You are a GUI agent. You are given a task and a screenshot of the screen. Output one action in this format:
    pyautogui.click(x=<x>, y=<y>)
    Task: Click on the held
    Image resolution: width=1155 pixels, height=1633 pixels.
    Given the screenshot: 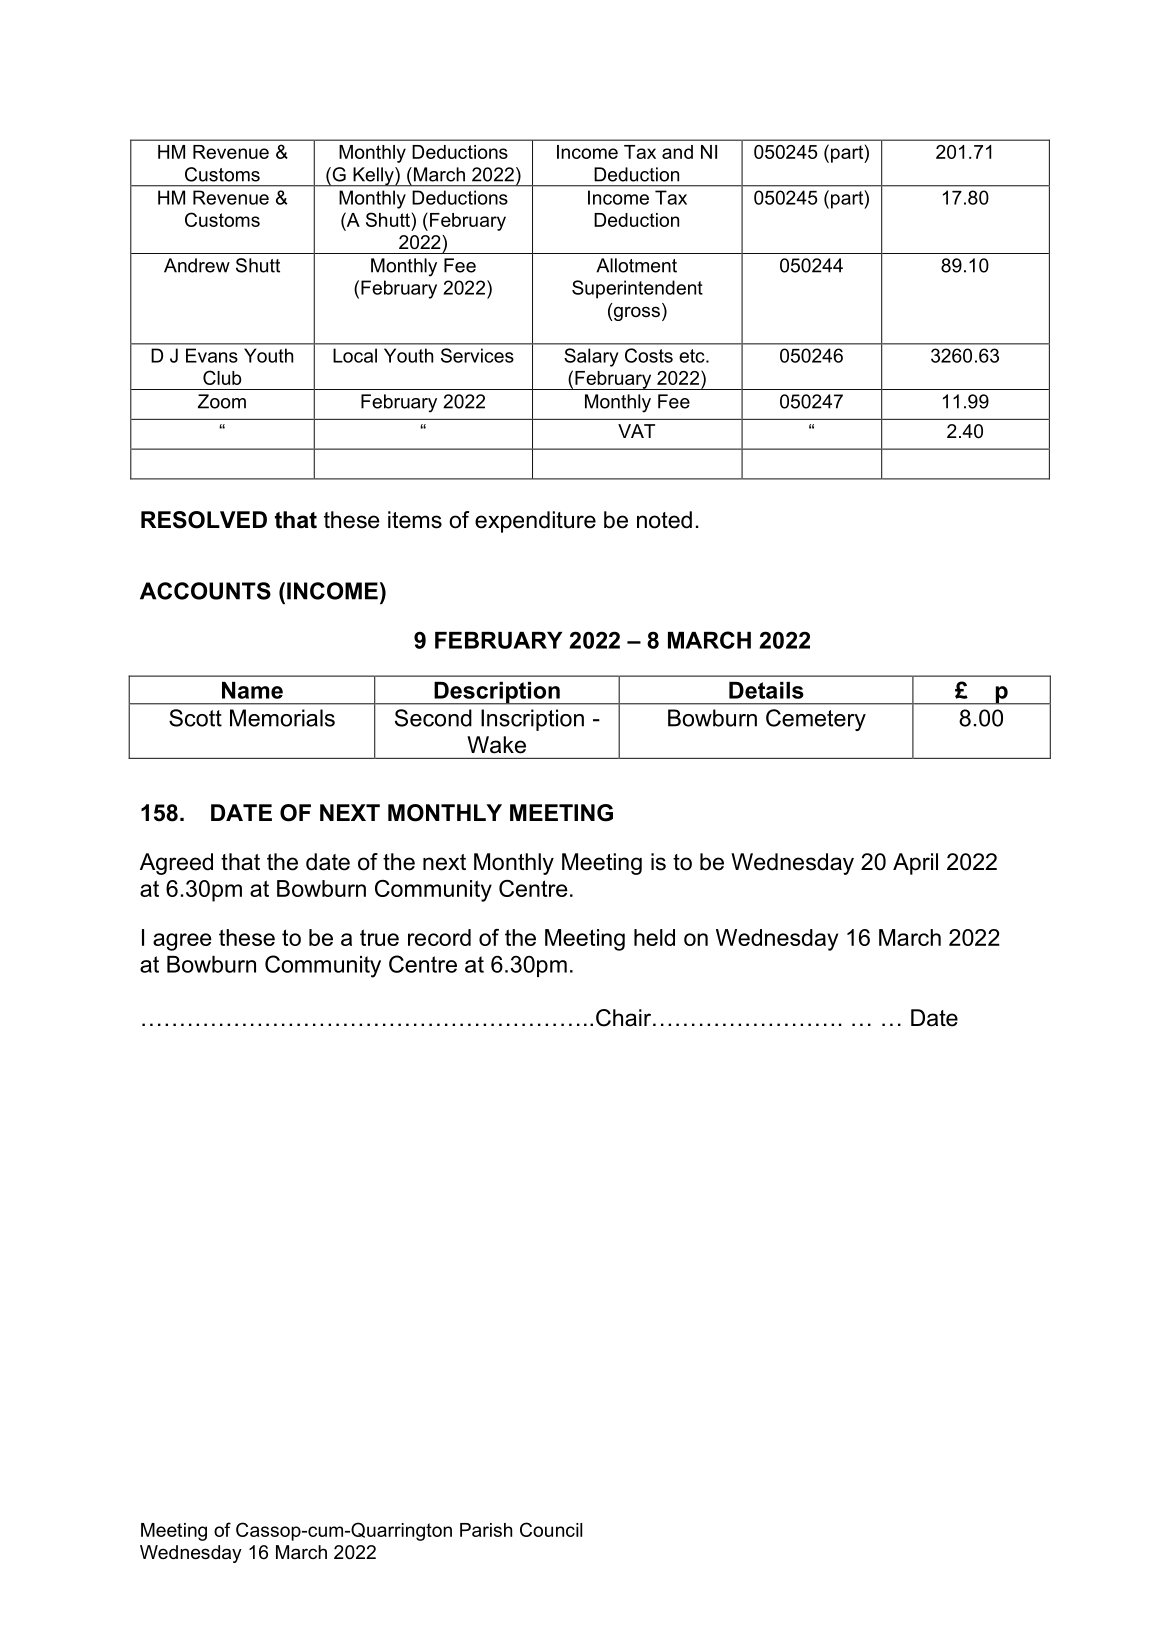 What is the action you would take?
    pyautogui.click(x=654, y=937)
